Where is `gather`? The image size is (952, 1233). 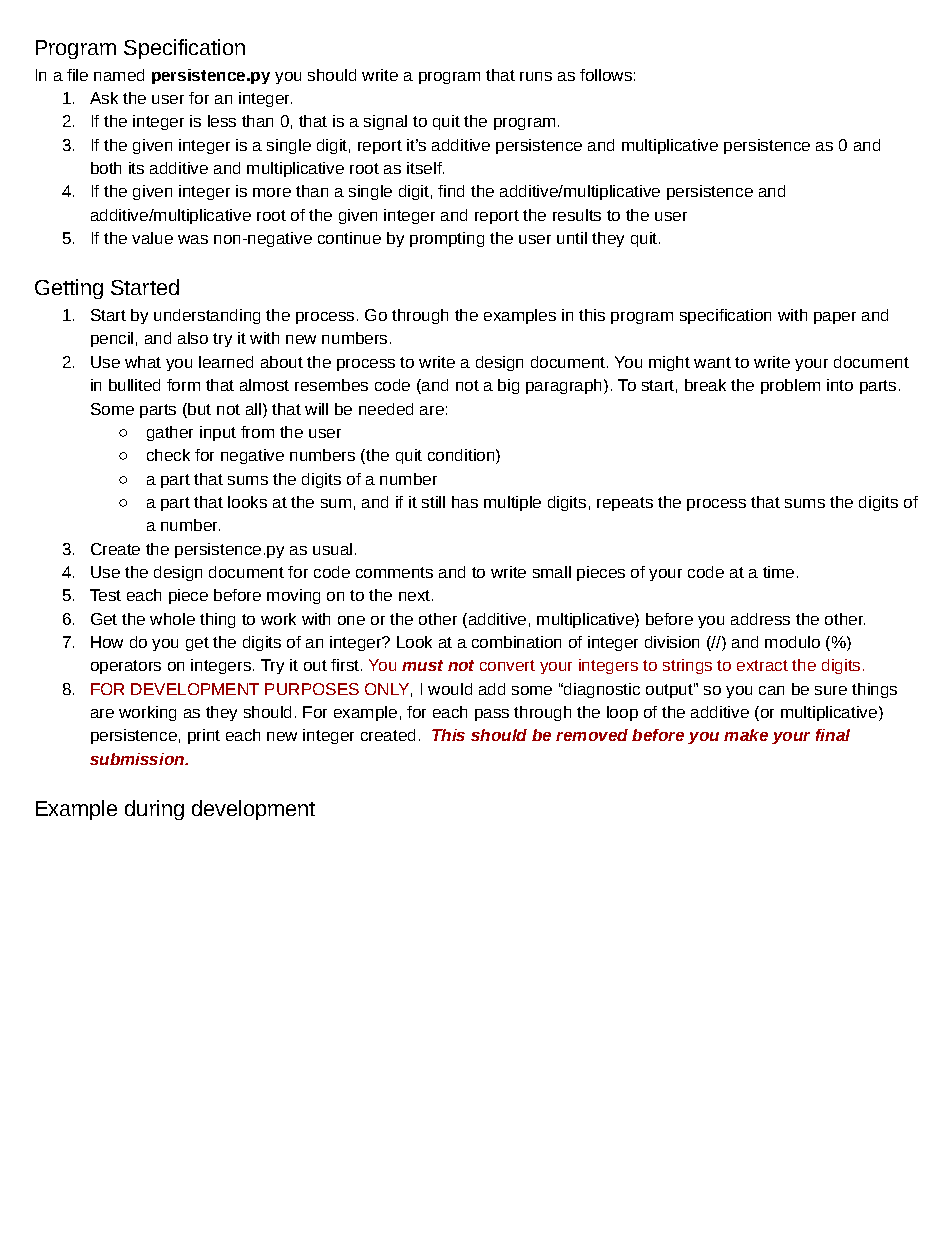 gather is located at coordinates (170, 433).
